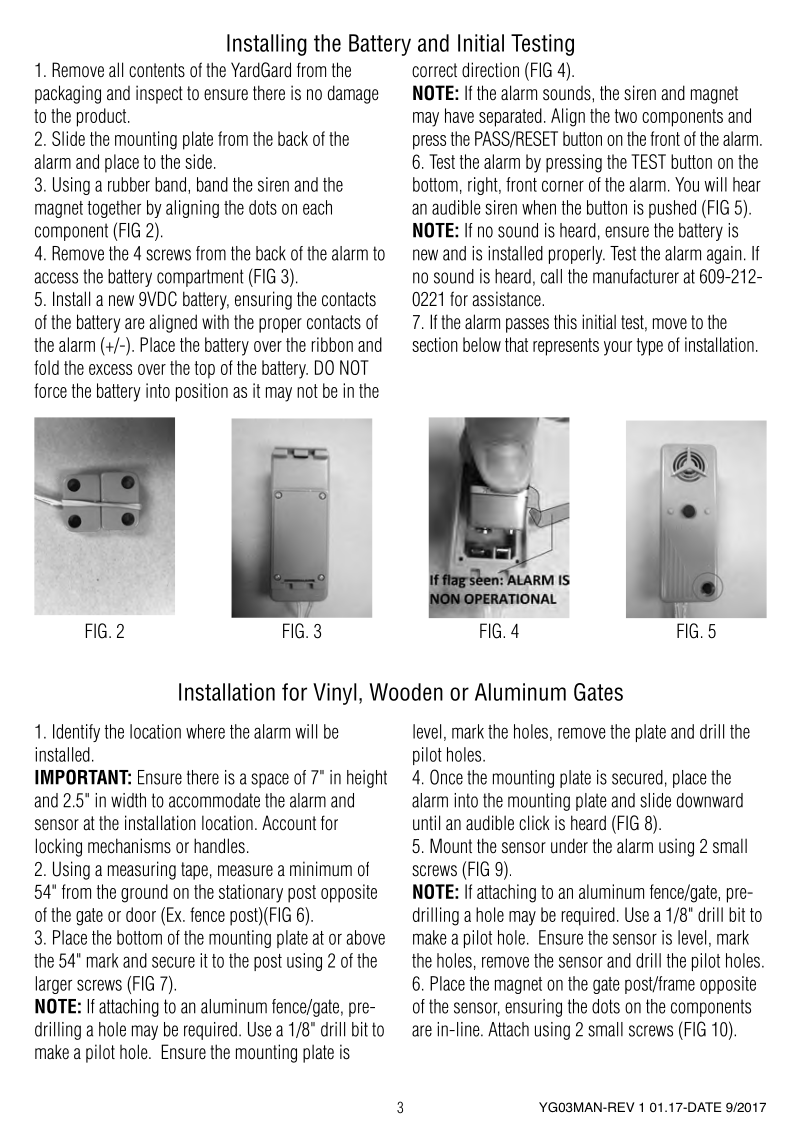  What do you see at coordinates (353, 94) in the screenshot?
I see `damage` at bounding box center [353, 94].
